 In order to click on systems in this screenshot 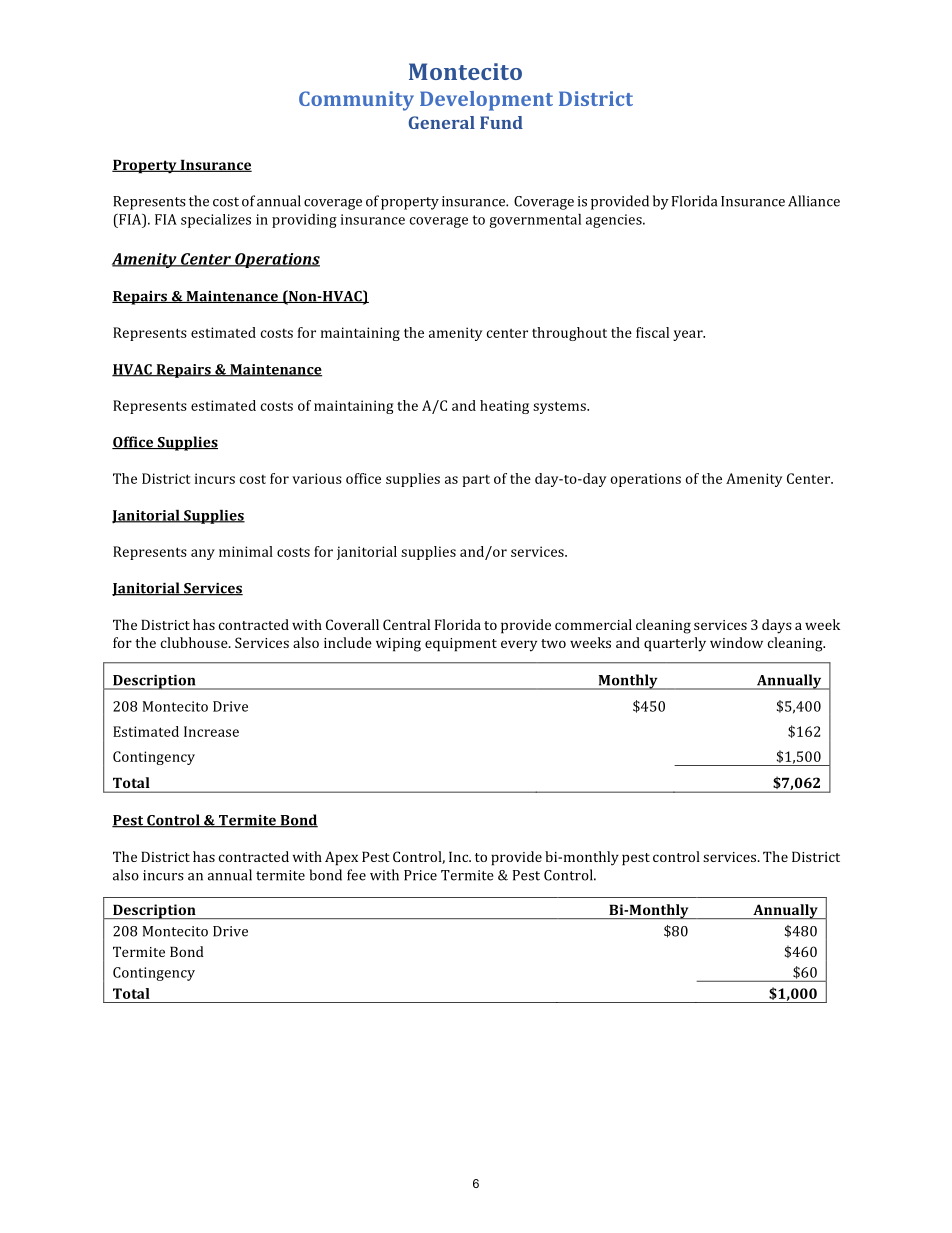, I will do `click(560, 407)`.
